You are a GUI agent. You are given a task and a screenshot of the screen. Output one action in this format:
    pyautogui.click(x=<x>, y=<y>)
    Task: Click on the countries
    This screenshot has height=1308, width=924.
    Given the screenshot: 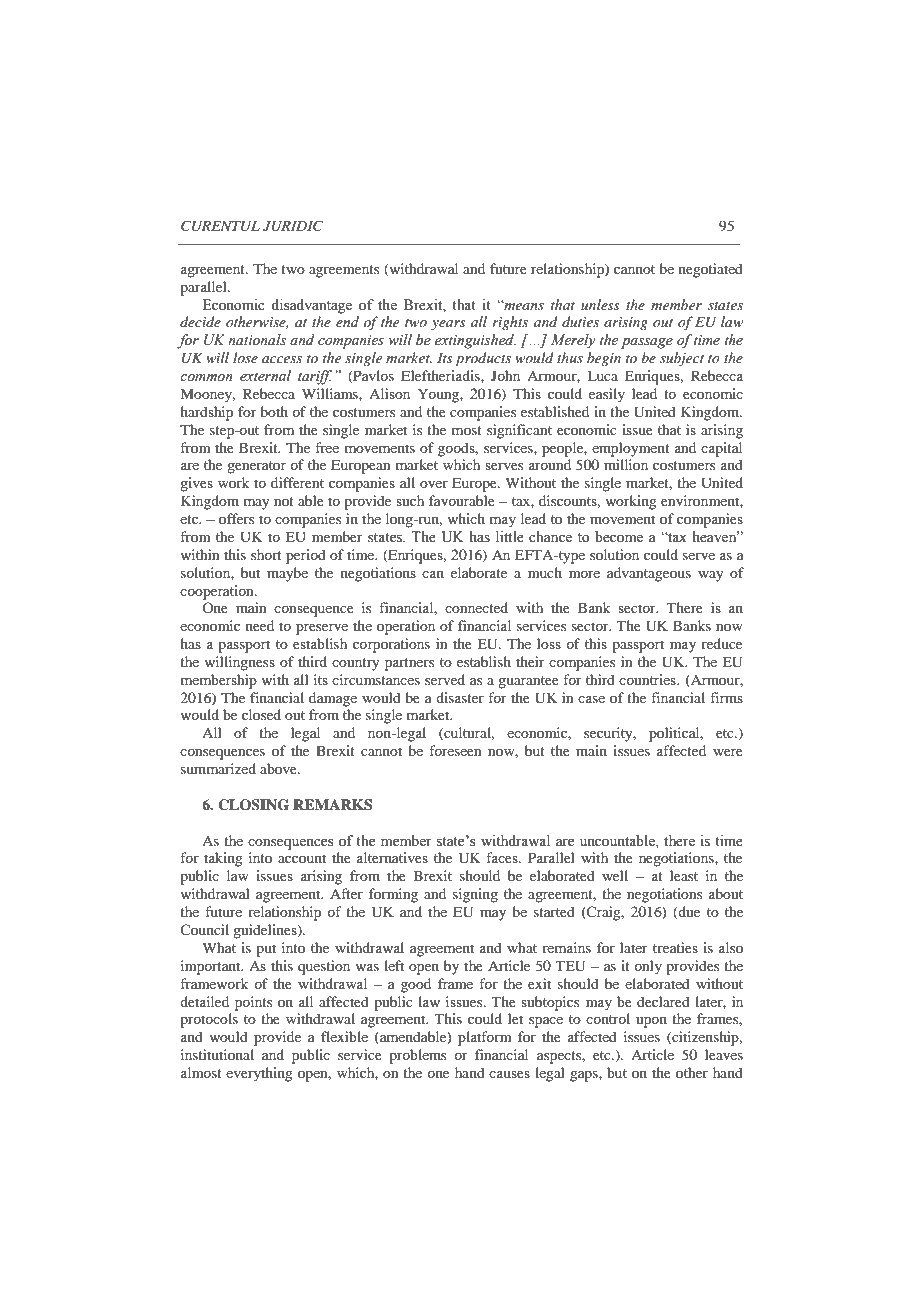 What is the action you would take?
    pyautogui.click(x=648, y=679)
